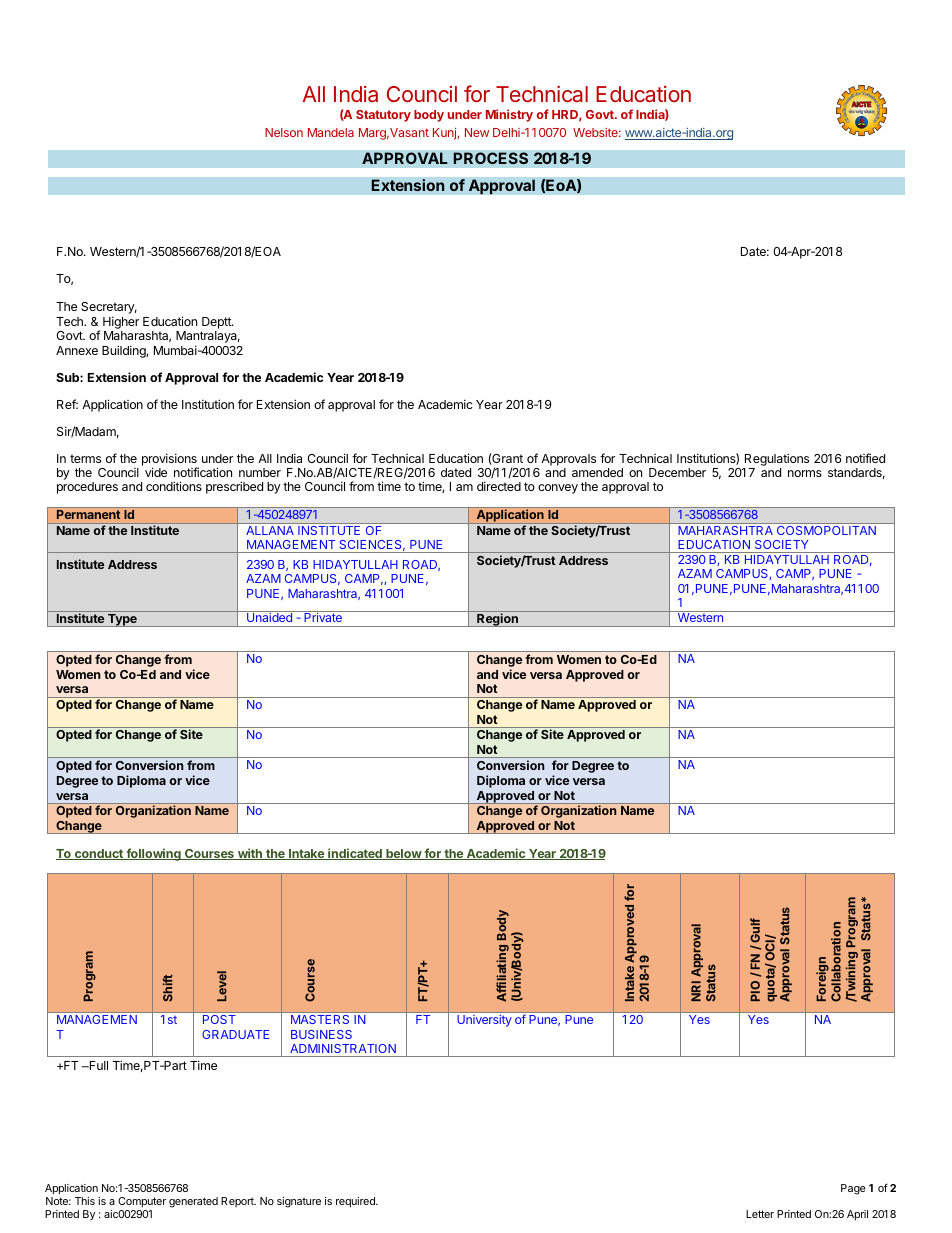  I want to click on New, so click(477, 132).
